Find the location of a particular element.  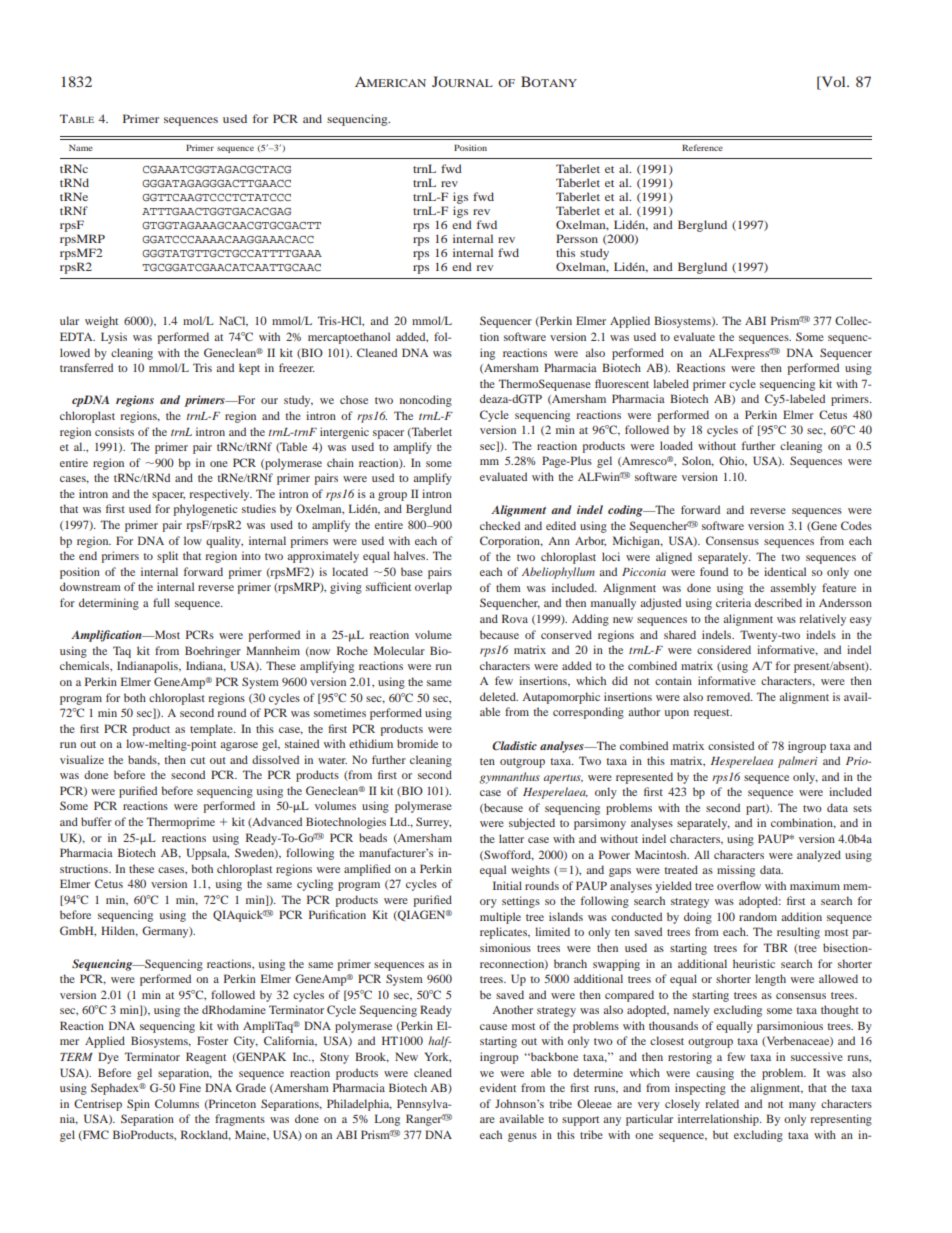

chose is located at coordinates (354, 399).
